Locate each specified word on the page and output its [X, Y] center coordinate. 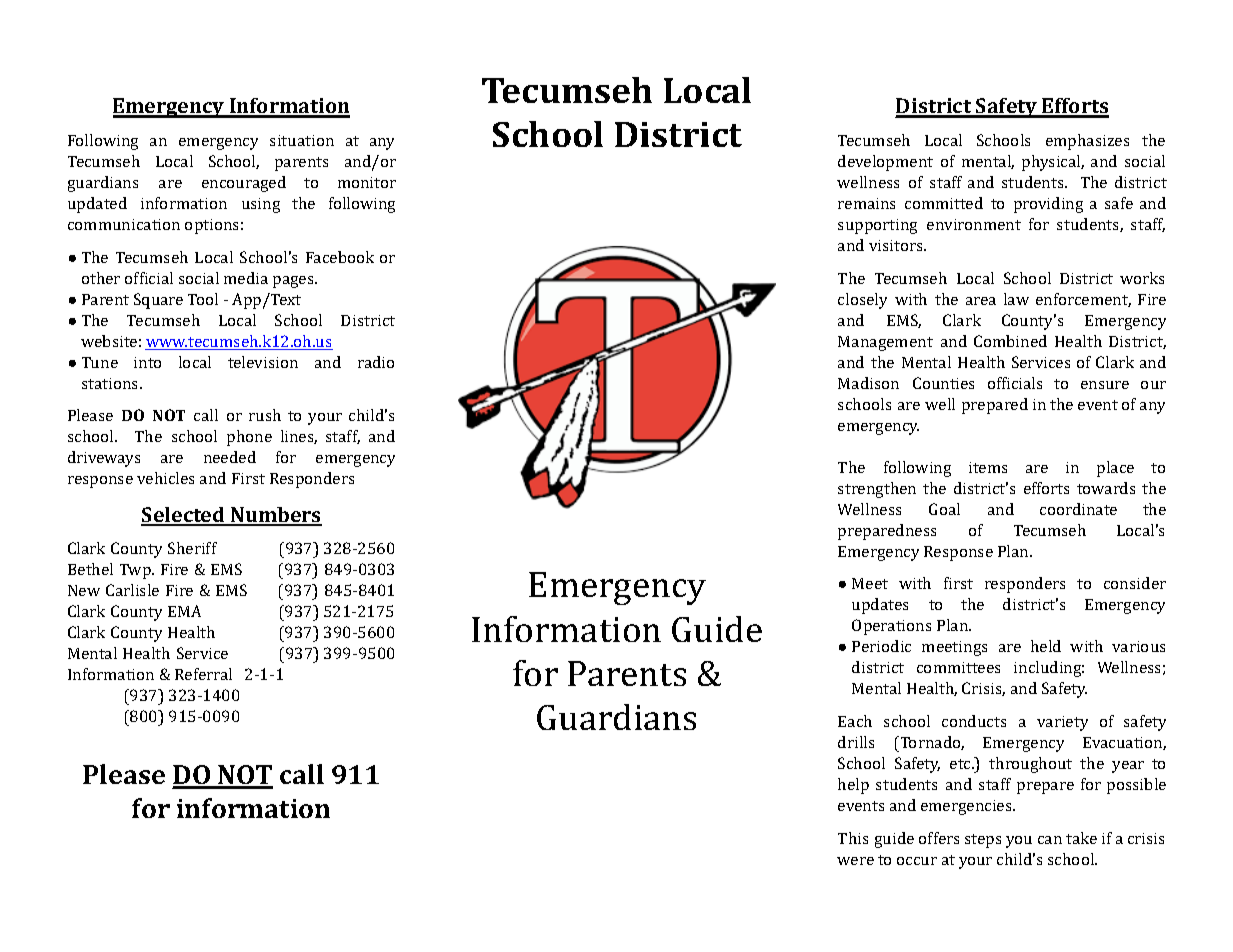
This [853, 838]
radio [376, 362]
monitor [367, 182]
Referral [203, 674]
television [263, 362]
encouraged [244, 184]
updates [880, 606]
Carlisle [132, 590]
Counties [943, 383]
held [1046, 646]
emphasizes [1087, 142]
